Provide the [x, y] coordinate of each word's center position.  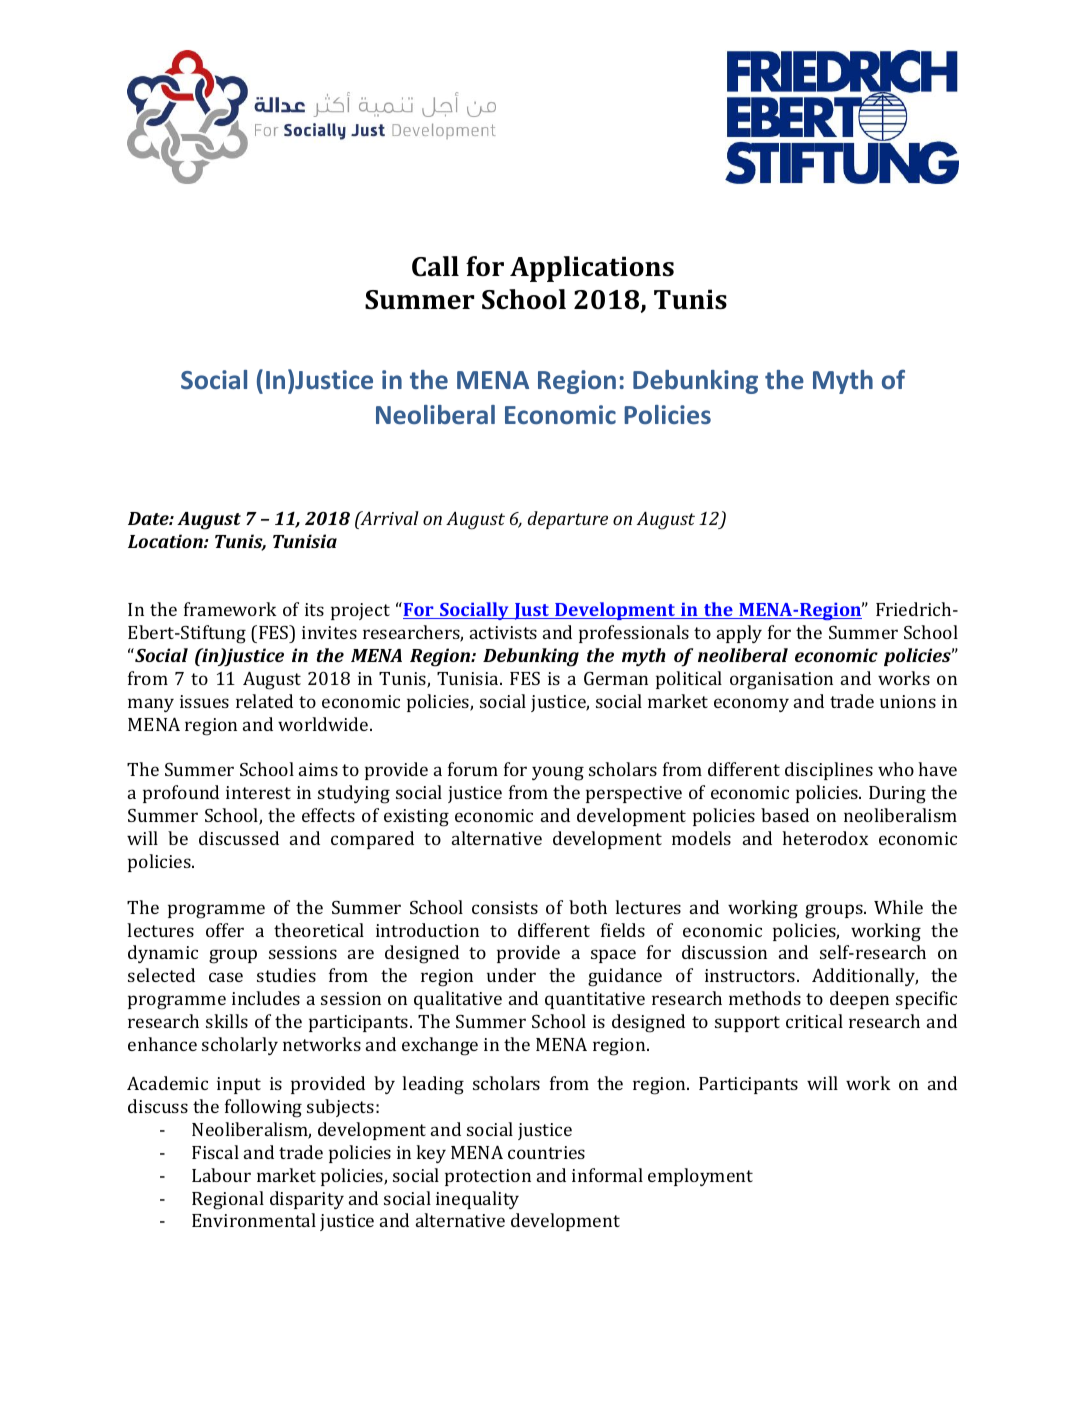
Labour [221, 1175]
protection [488, 1177]
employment [700, 1177]
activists [503, 632]
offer [225, 930]
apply [739, 634]
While [898, 907]
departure [568, 520]
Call [435, 266]
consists [505, 907]
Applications [592, 269]
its [314, 609]
